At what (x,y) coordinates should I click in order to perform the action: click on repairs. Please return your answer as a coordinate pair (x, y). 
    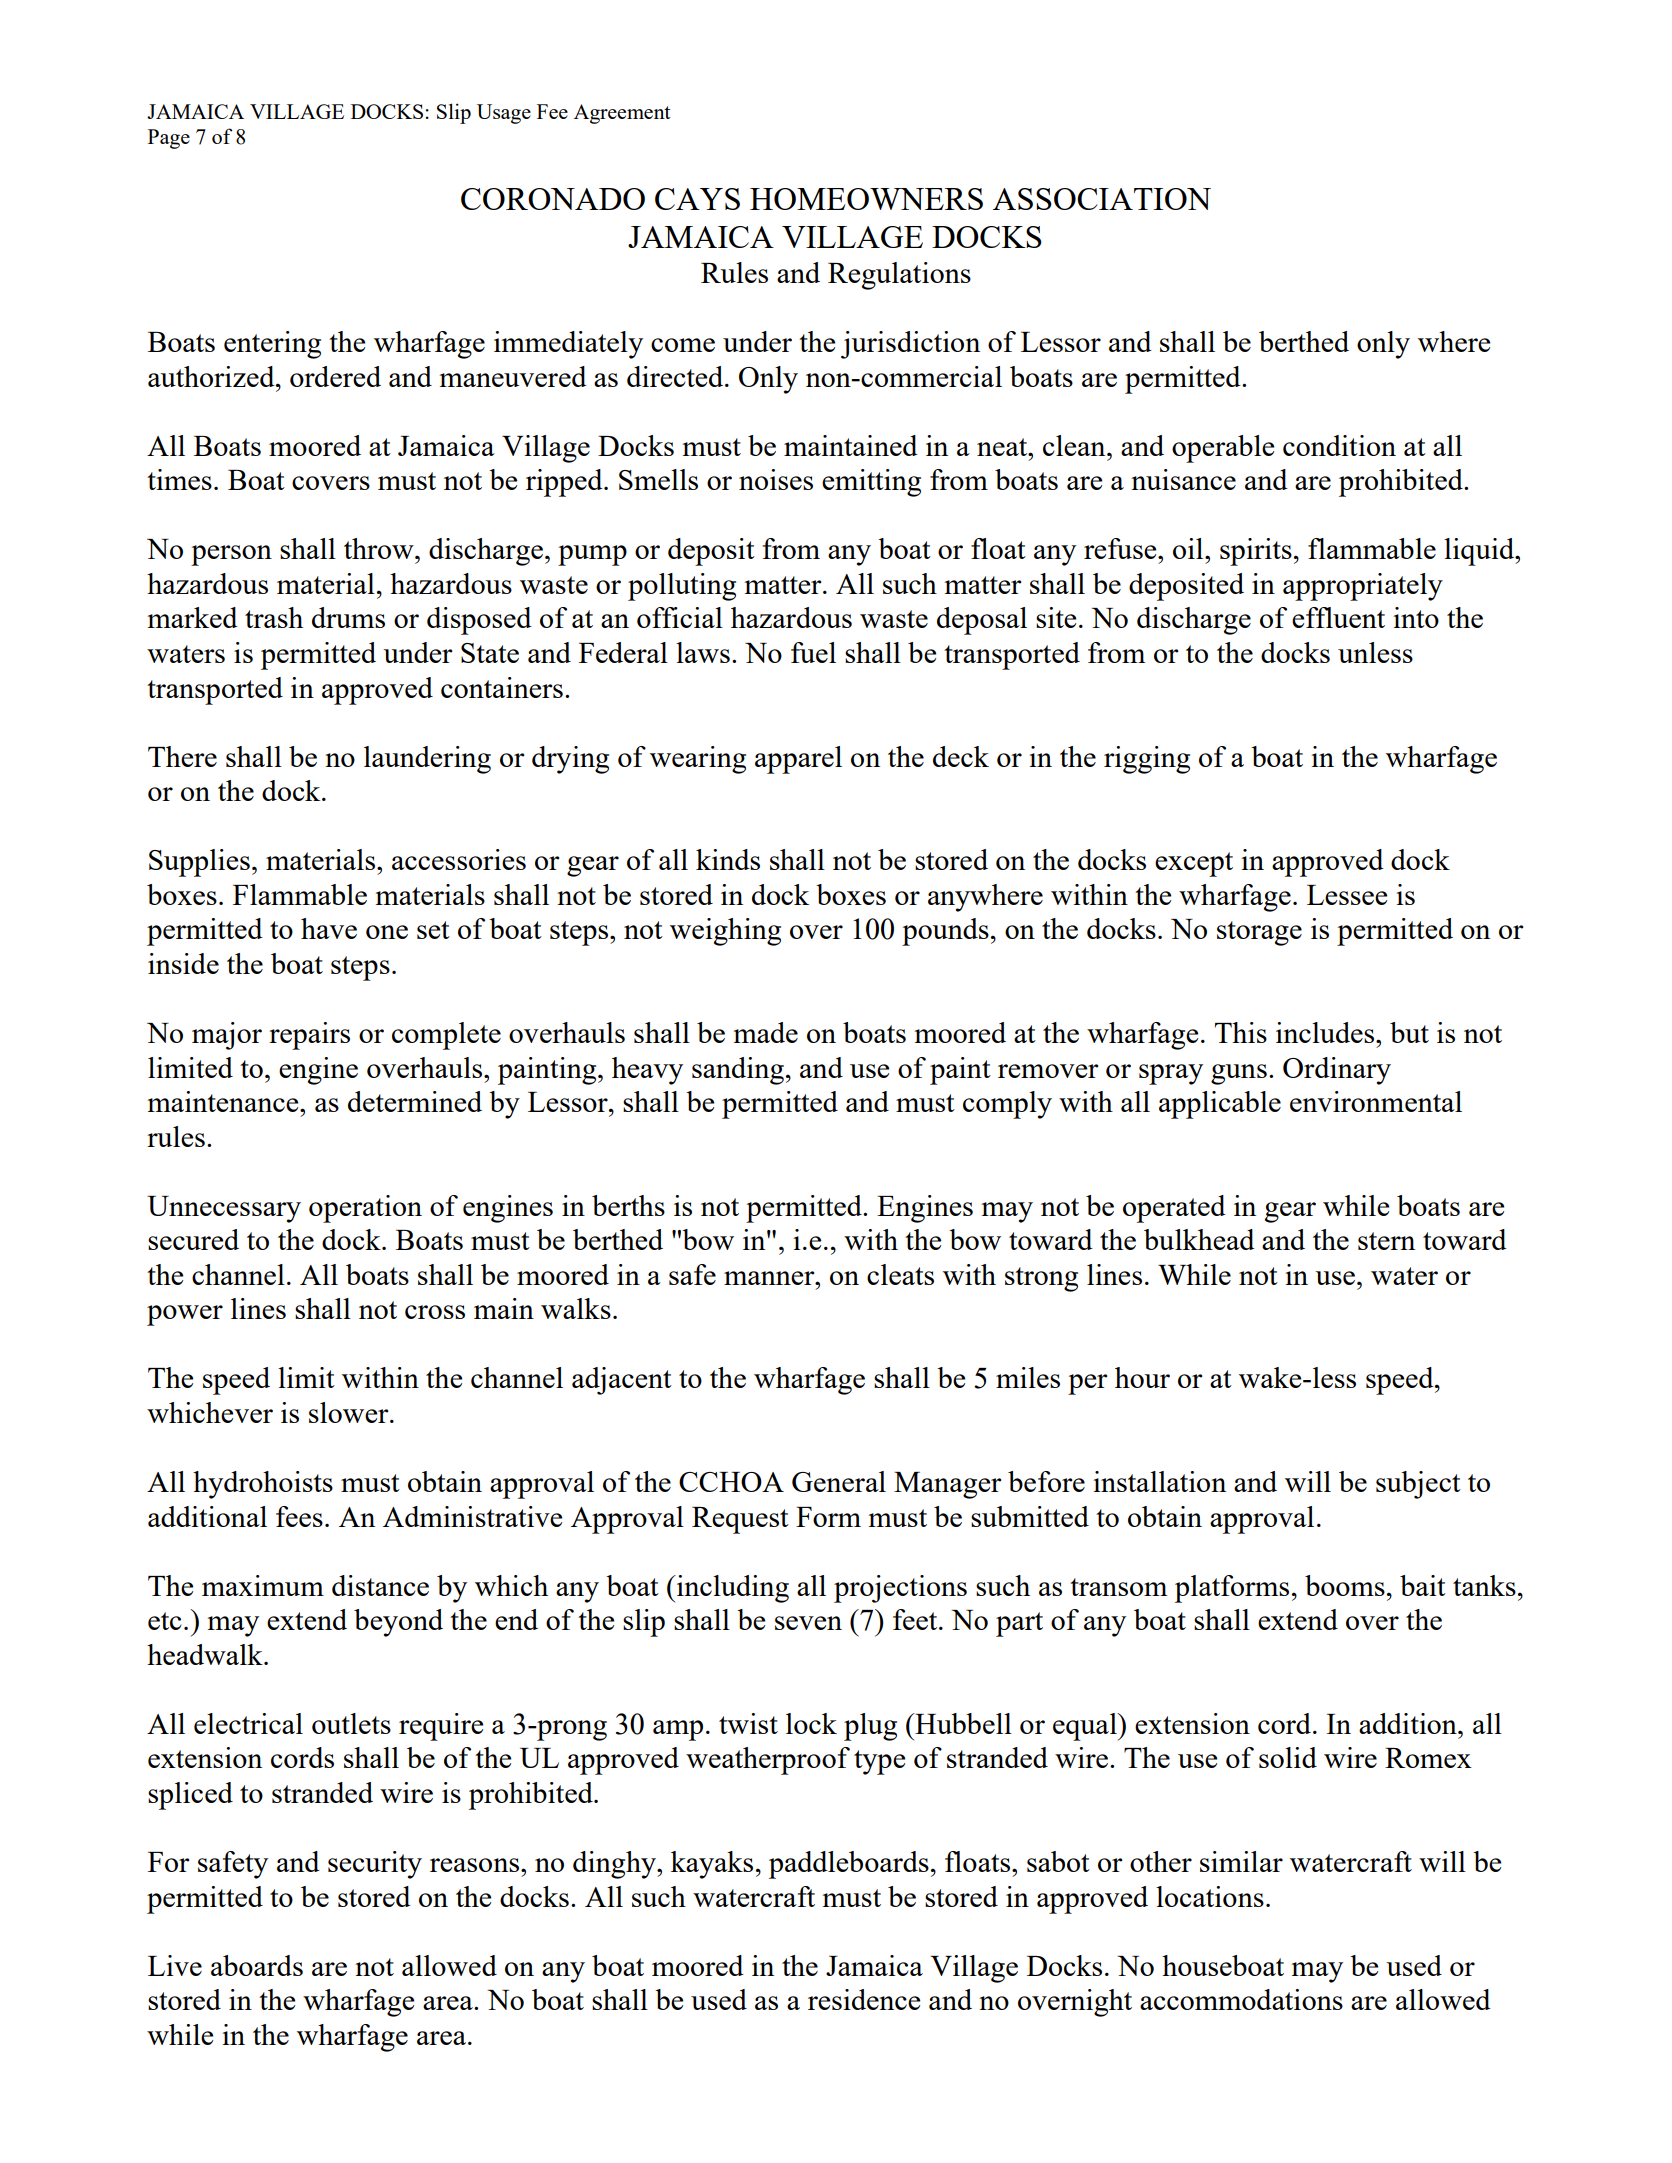
    Looking at the image, I should click on (309, 1036).
